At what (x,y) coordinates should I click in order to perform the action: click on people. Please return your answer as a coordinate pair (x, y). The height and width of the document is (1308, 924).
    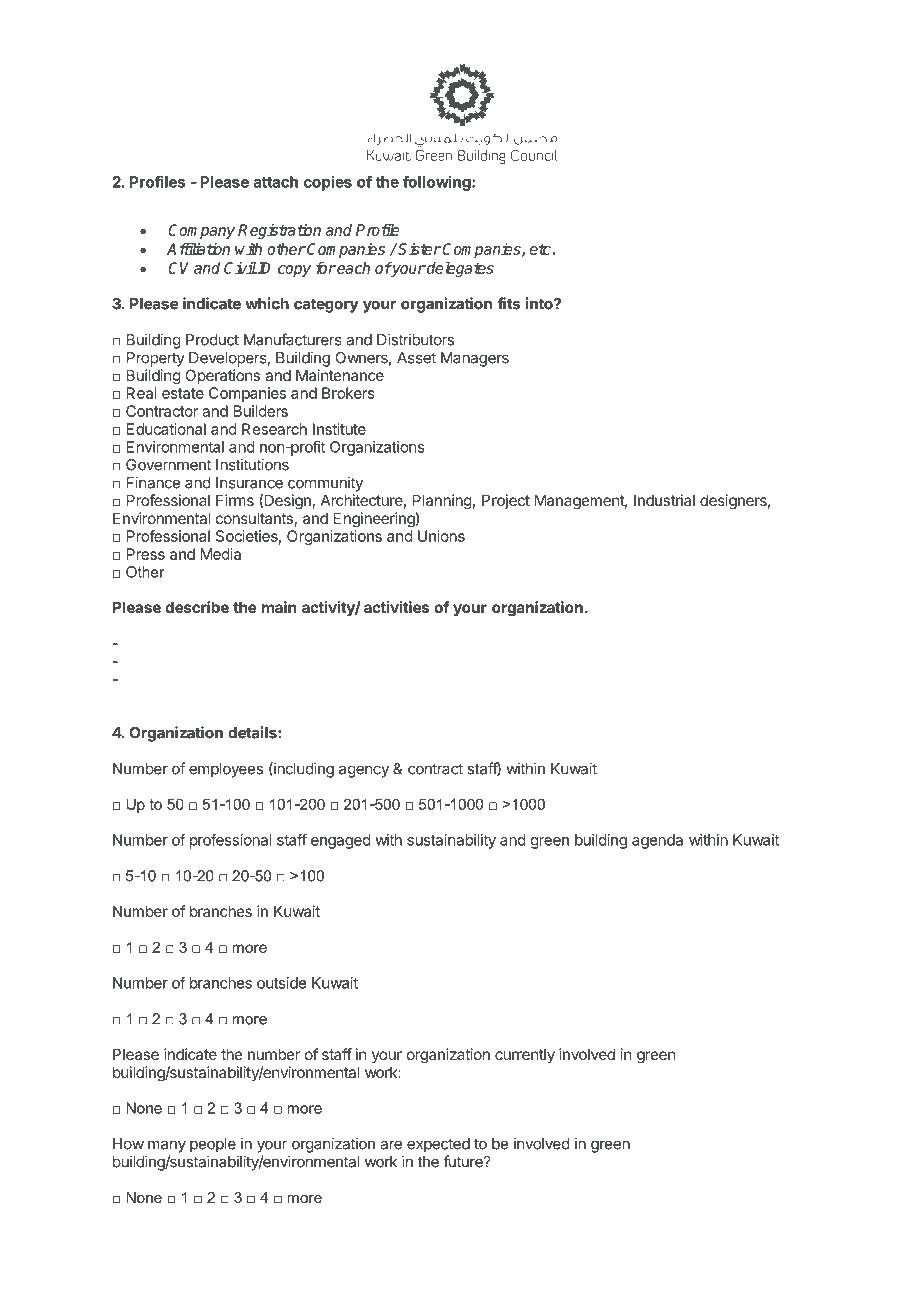
    Looking at the image, I should click on (213, 1145).
